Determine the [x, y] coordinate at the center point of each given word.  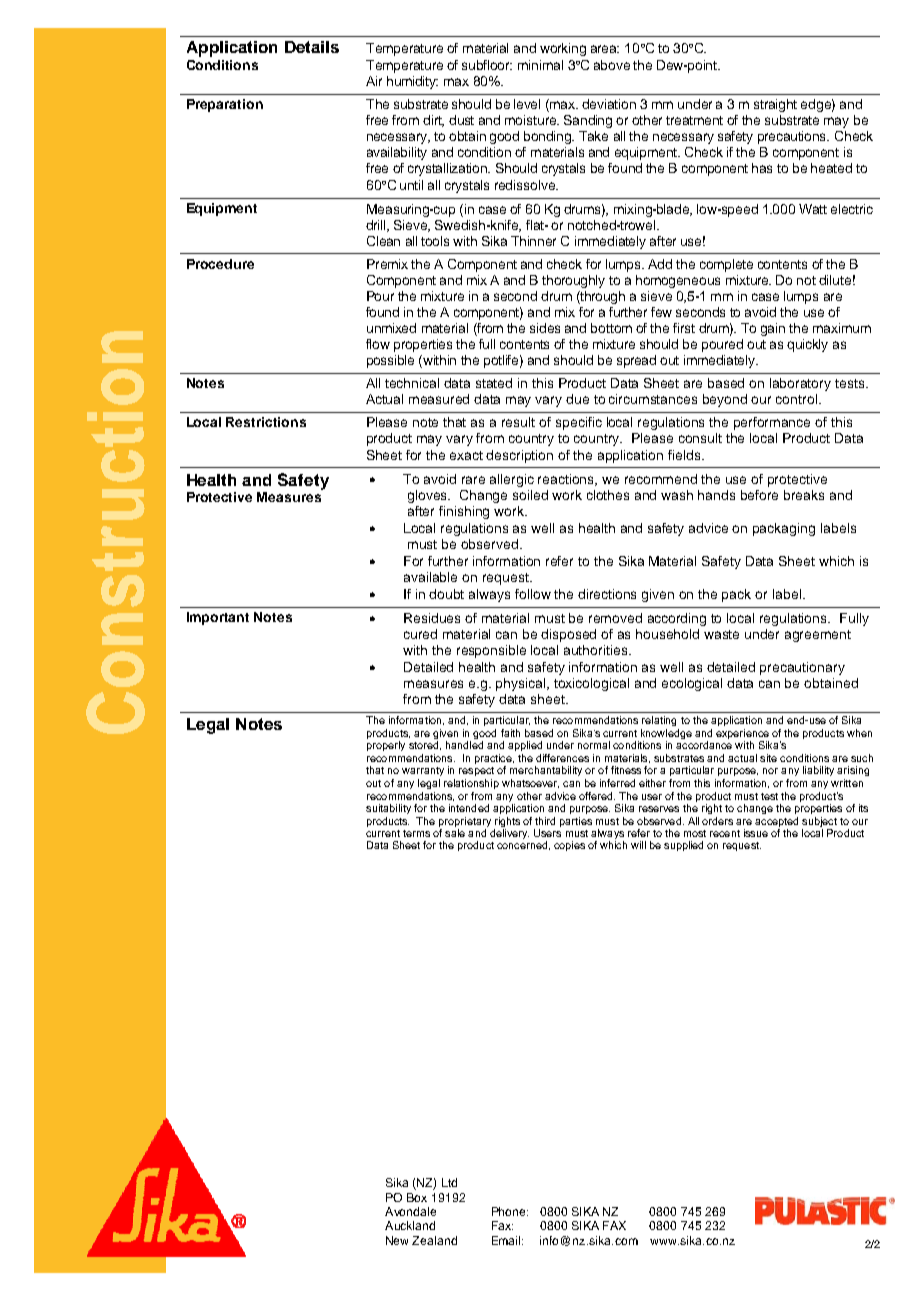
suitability [388, 809]
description [519, 456]
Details [312, 47]
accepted [776, 822]
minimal [540, 65]
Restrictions [266, 422]
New [397, 1240]
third [545, 821]
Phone [510, 1211]
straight [775, 105]
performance [772, 423]
